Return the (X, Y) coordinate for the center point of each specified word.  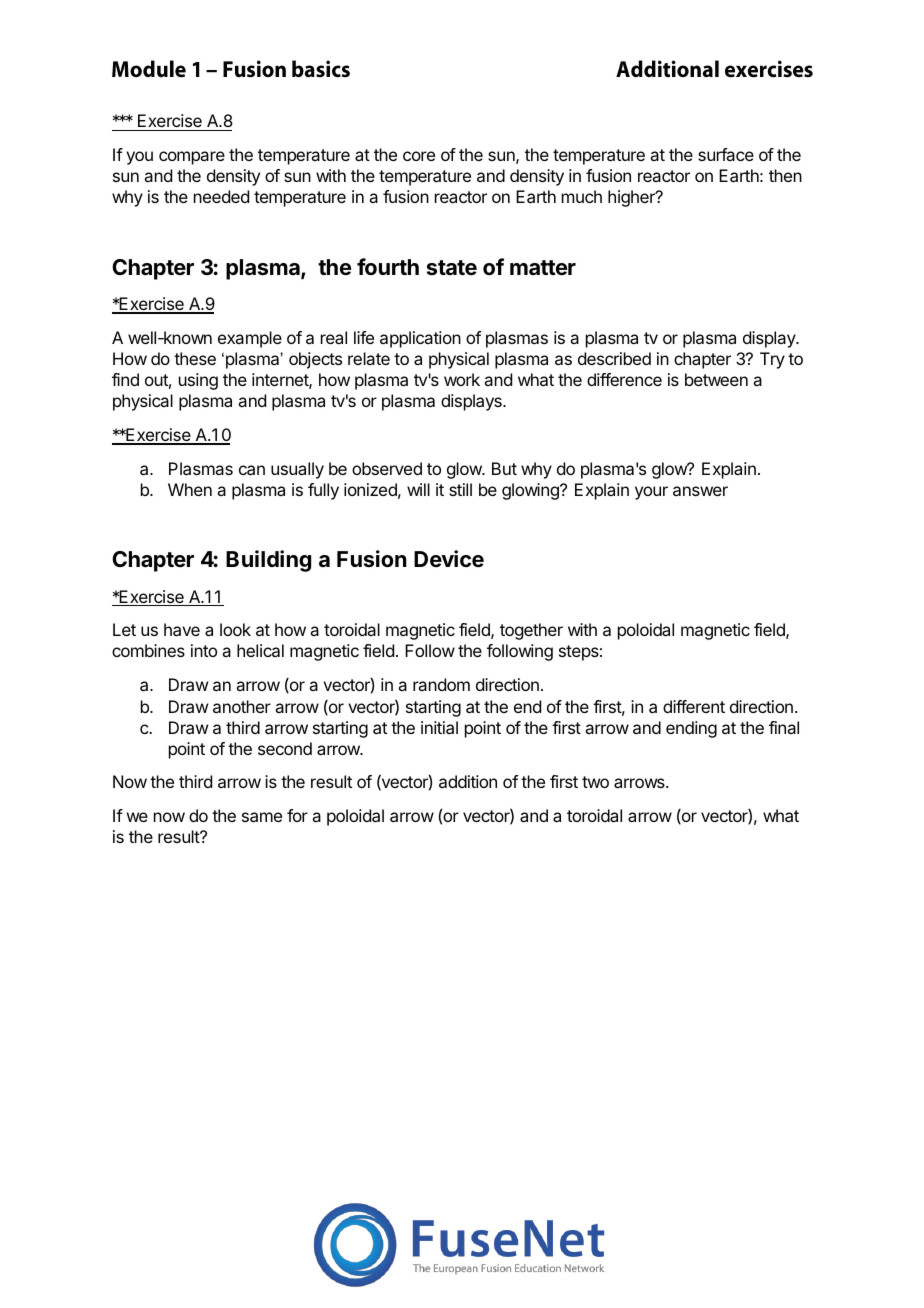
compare (192, 158)
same (262, 817)
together (531, 631)
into (204, 650)
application (420, 339)
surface (726, 154)
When (190, 489)
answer (700, 491)
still (460, 489)
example (250, 339)
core (419, 156)
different (694, 706)
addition (468, 781)
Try (772, 360)
